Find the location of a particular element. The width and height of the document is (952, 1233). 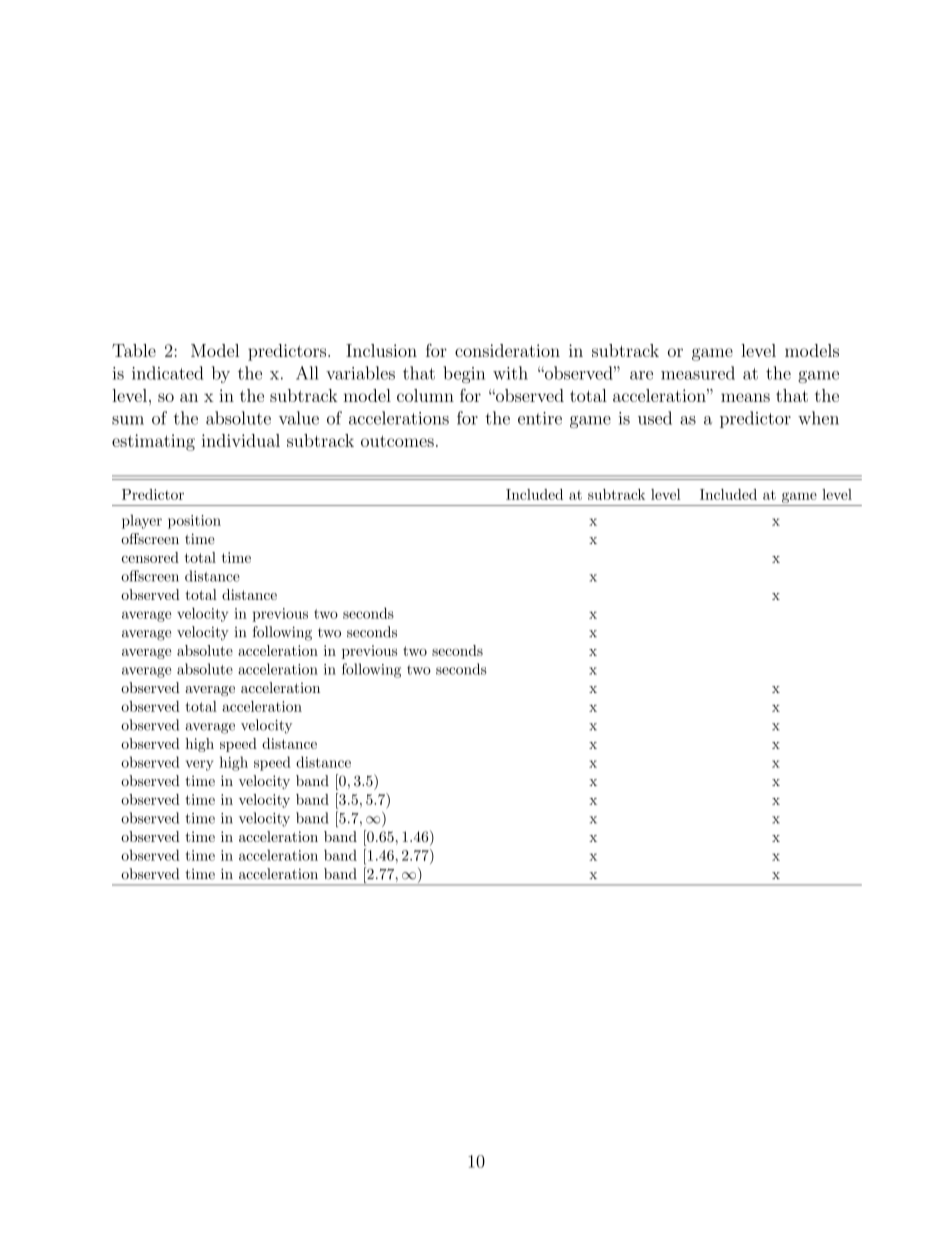

begin is located at coordinates (464, 374).
